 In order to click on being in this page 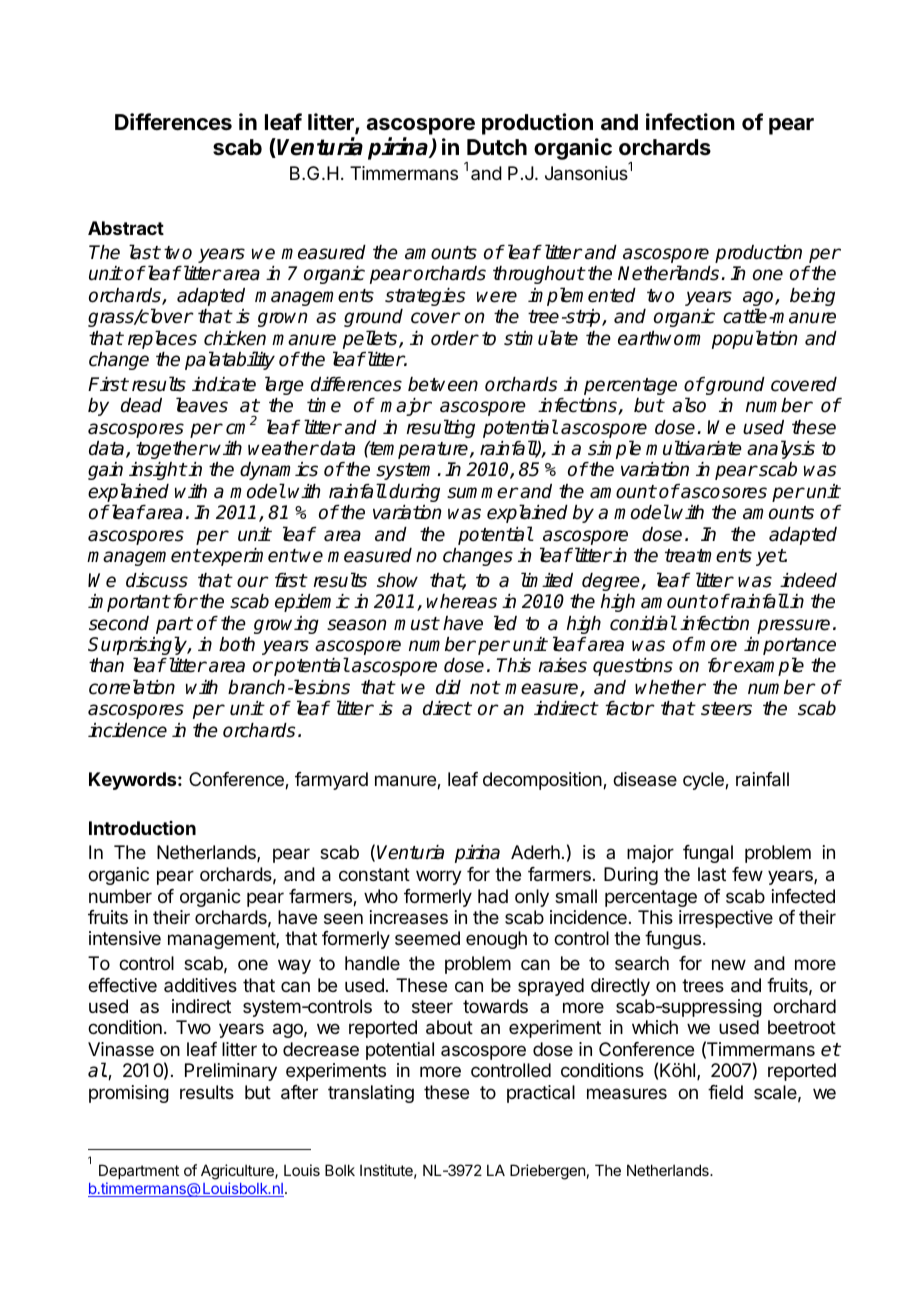, I will do `click(812, 297)`.
